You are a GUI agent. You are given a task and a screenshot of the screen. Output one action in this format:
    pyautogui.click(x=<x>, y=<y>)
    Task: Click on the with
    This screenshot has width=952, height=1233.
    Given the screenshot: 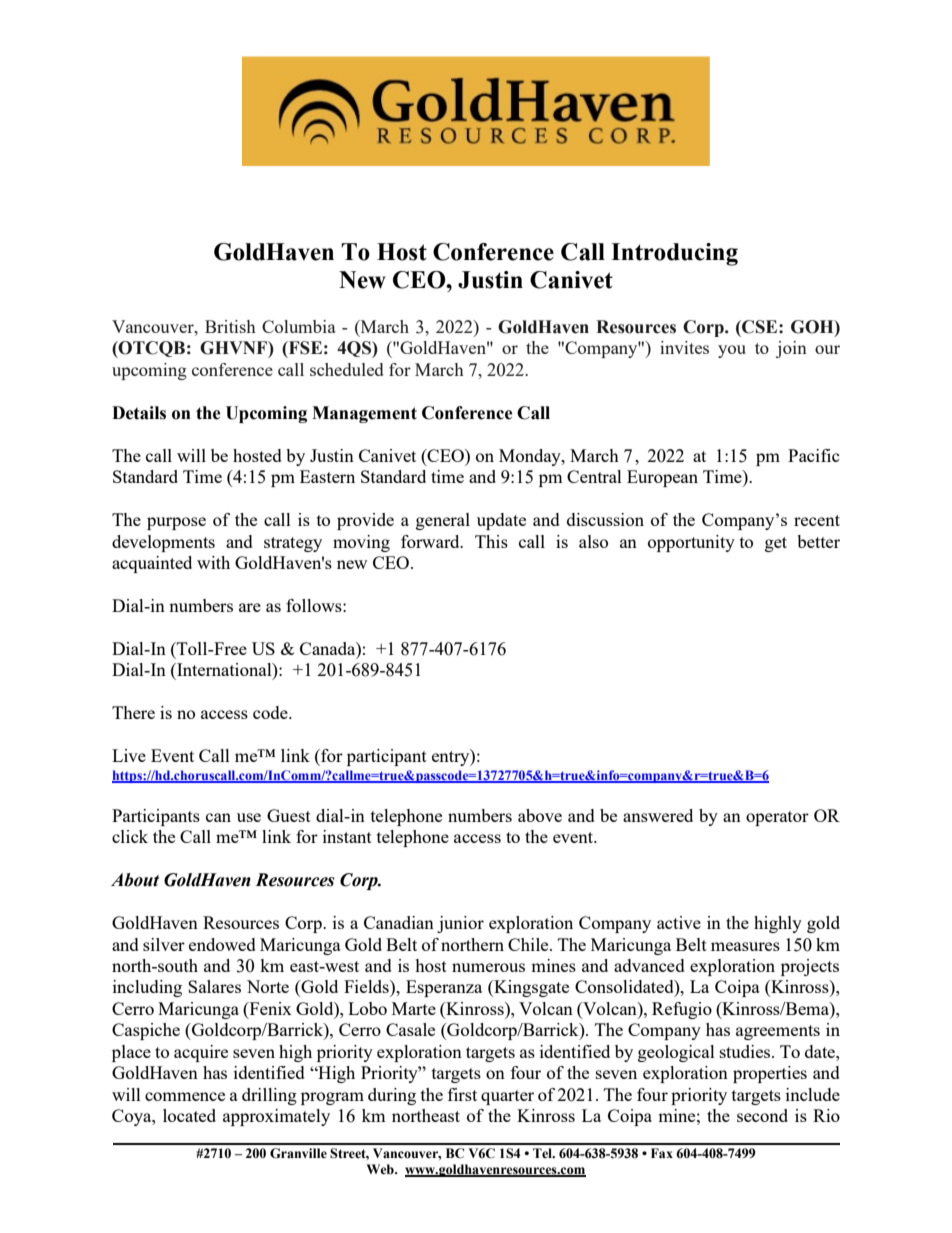 What is the action you would take?
    pyautogui.click(x=213, y=562)
